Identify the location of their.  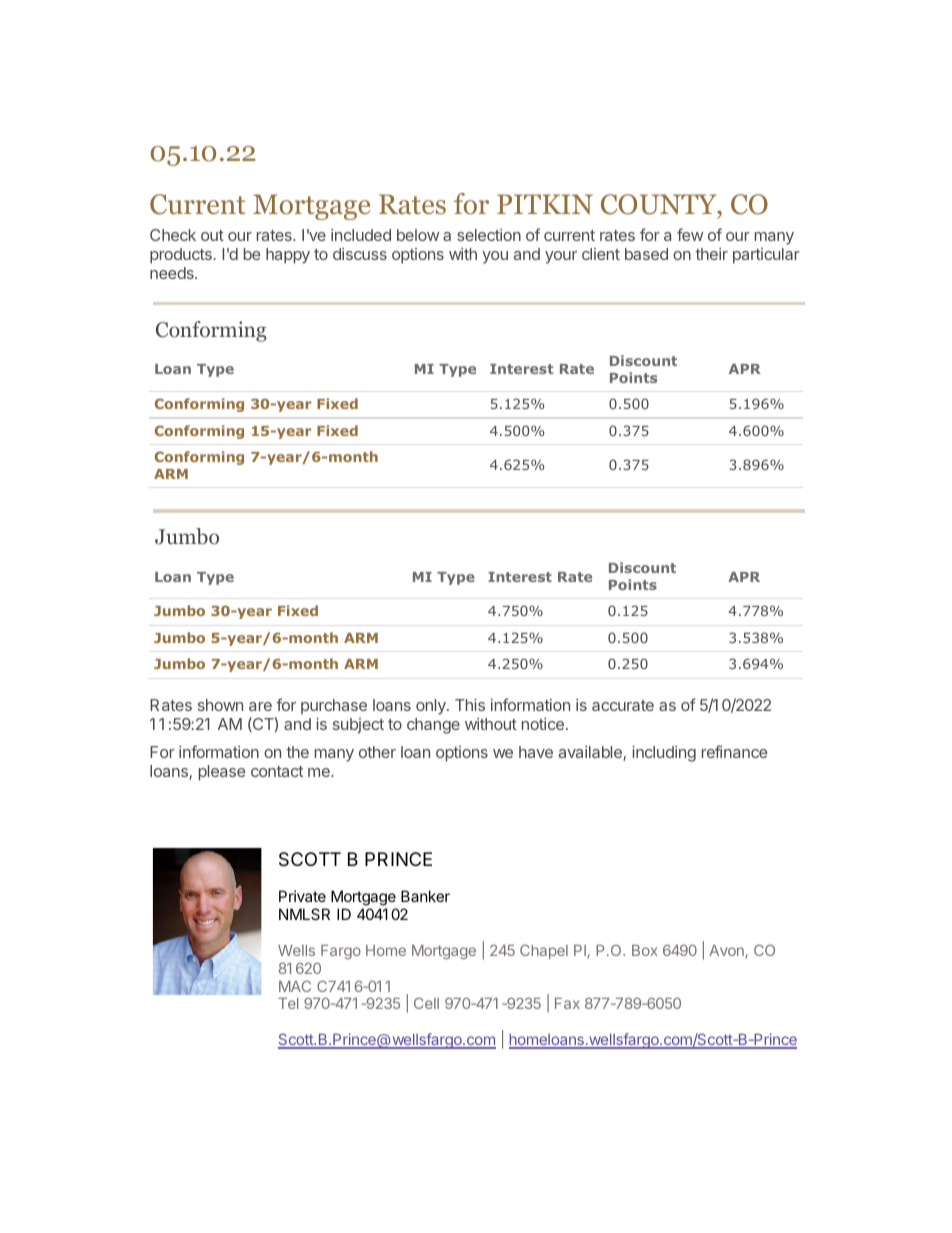
(711, 254).
